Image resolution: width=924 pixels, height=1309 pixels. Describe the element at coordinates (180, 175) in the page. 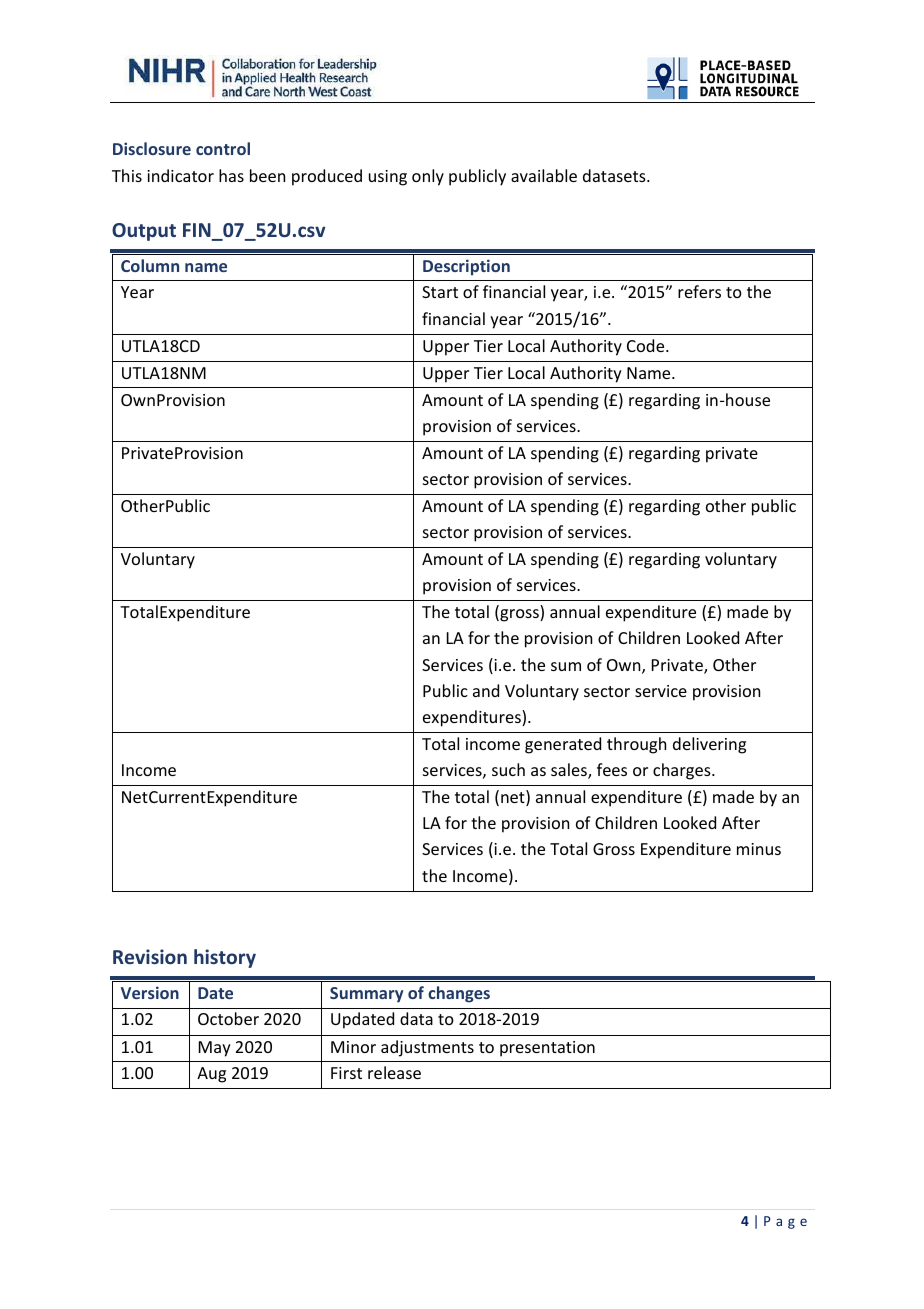

I see `indicator` at that location.
